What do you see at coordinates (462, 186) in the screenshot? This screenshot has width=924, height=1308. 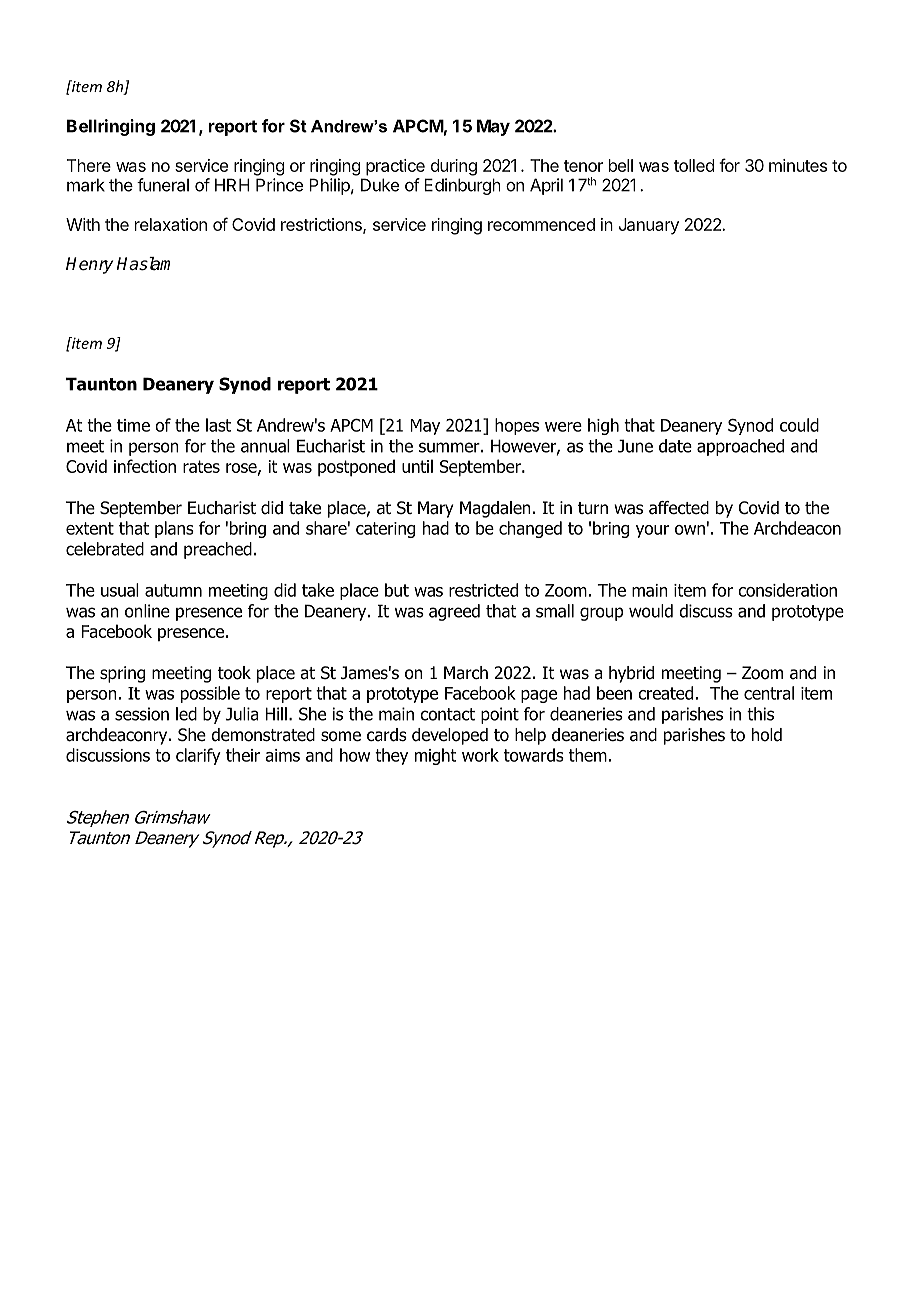 I see `Edinburgh` at bounding box center [462, 186].
